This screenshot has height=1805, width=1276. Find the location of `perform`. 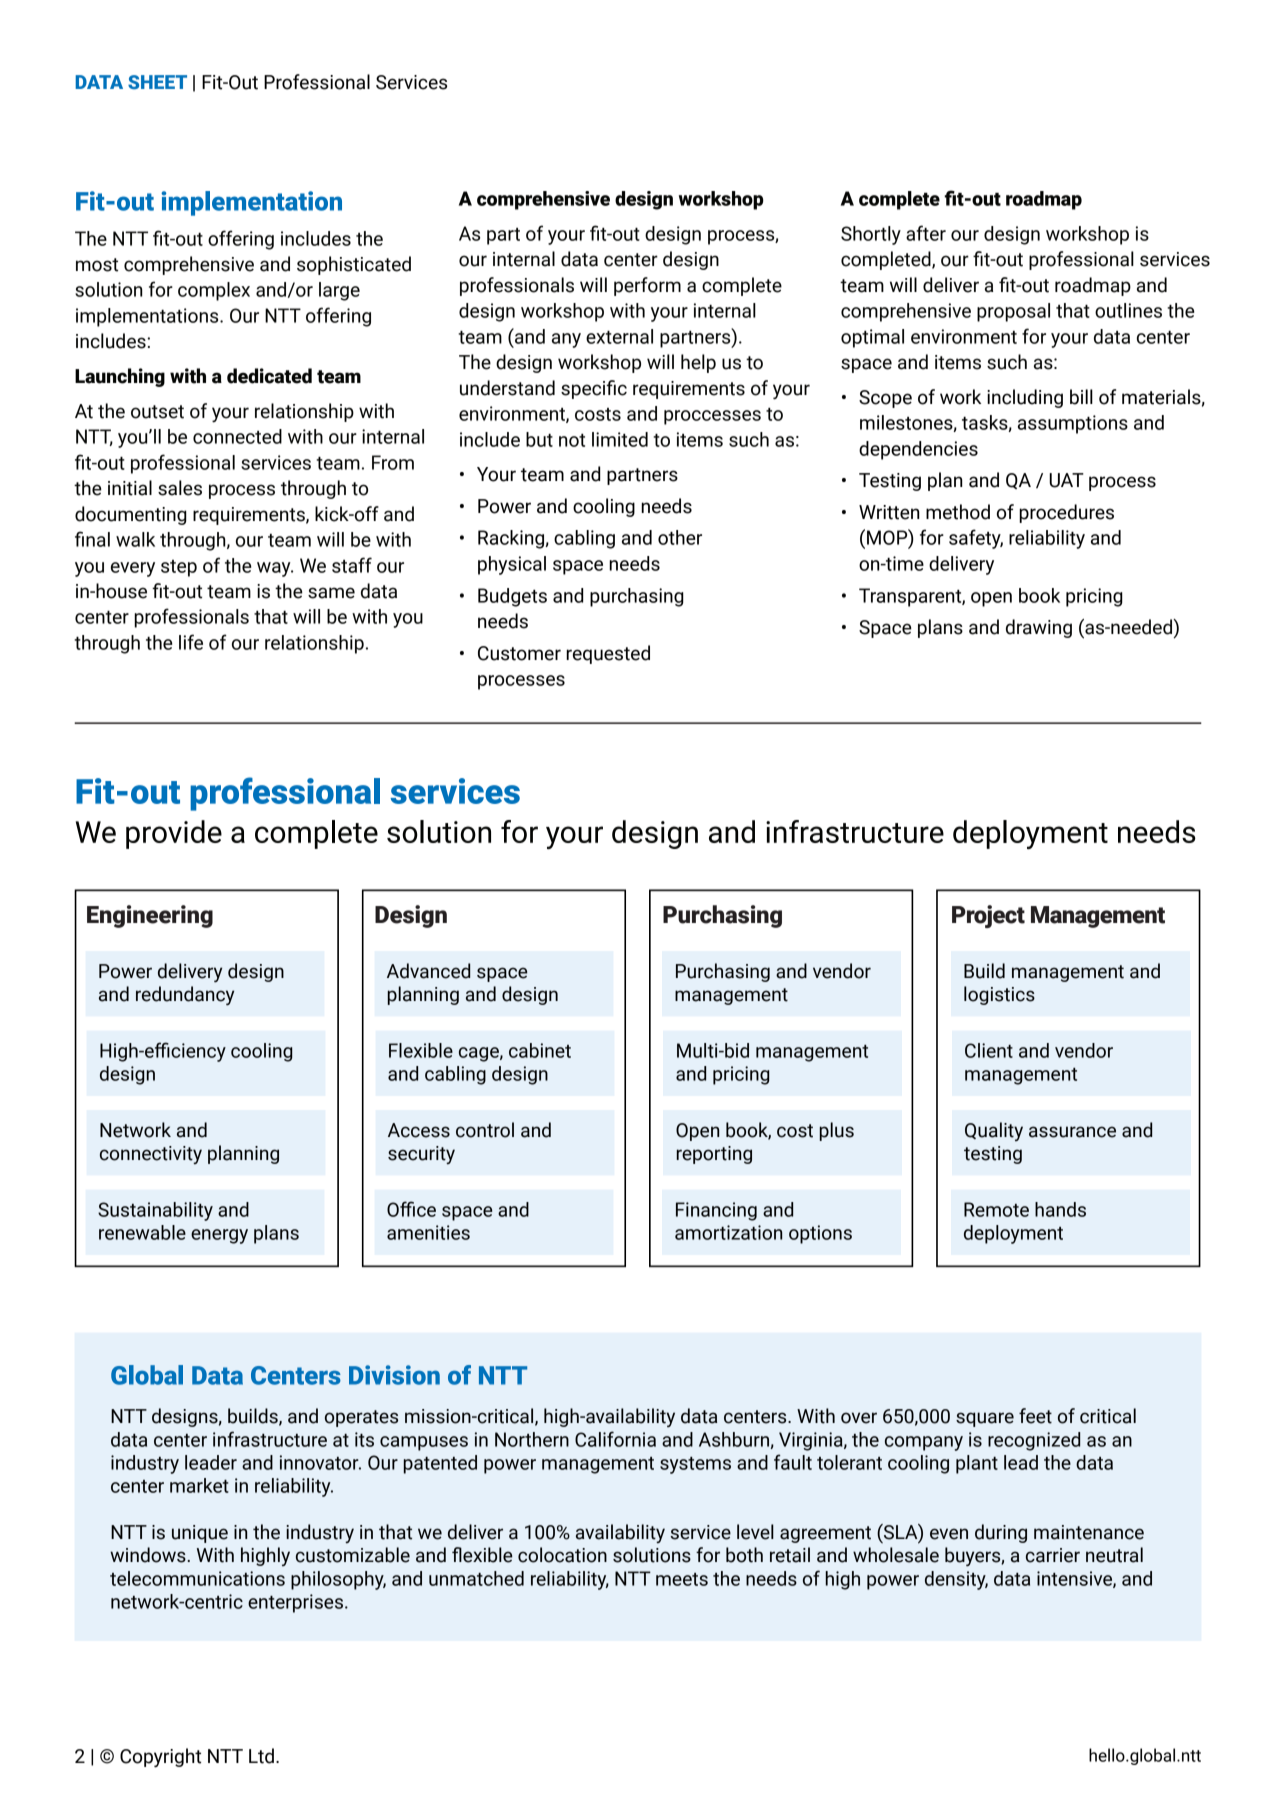

perform is located at coordinates (647, 286).
